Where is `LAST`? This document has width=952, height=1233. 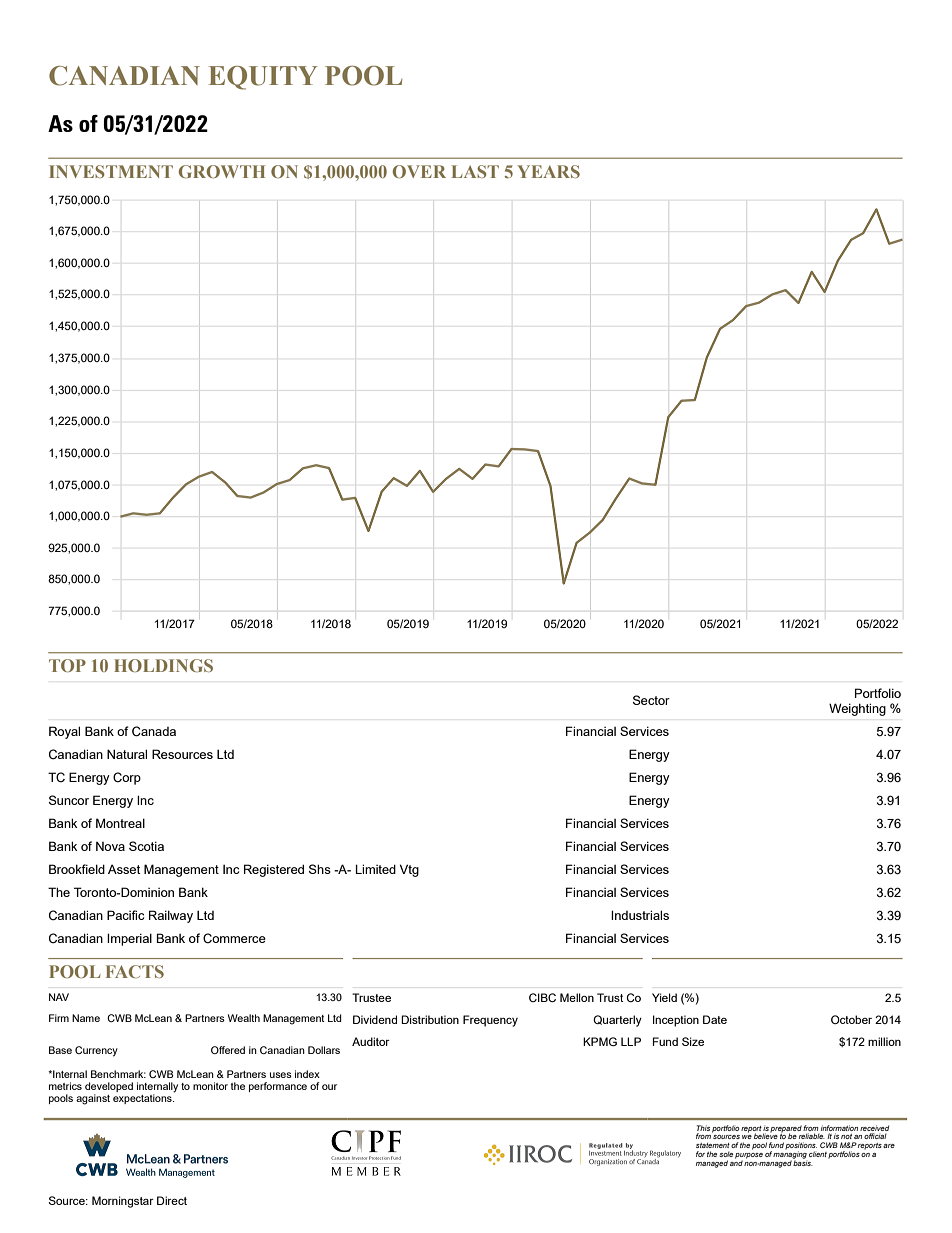 LAST is located at coordinates (475, 171).
